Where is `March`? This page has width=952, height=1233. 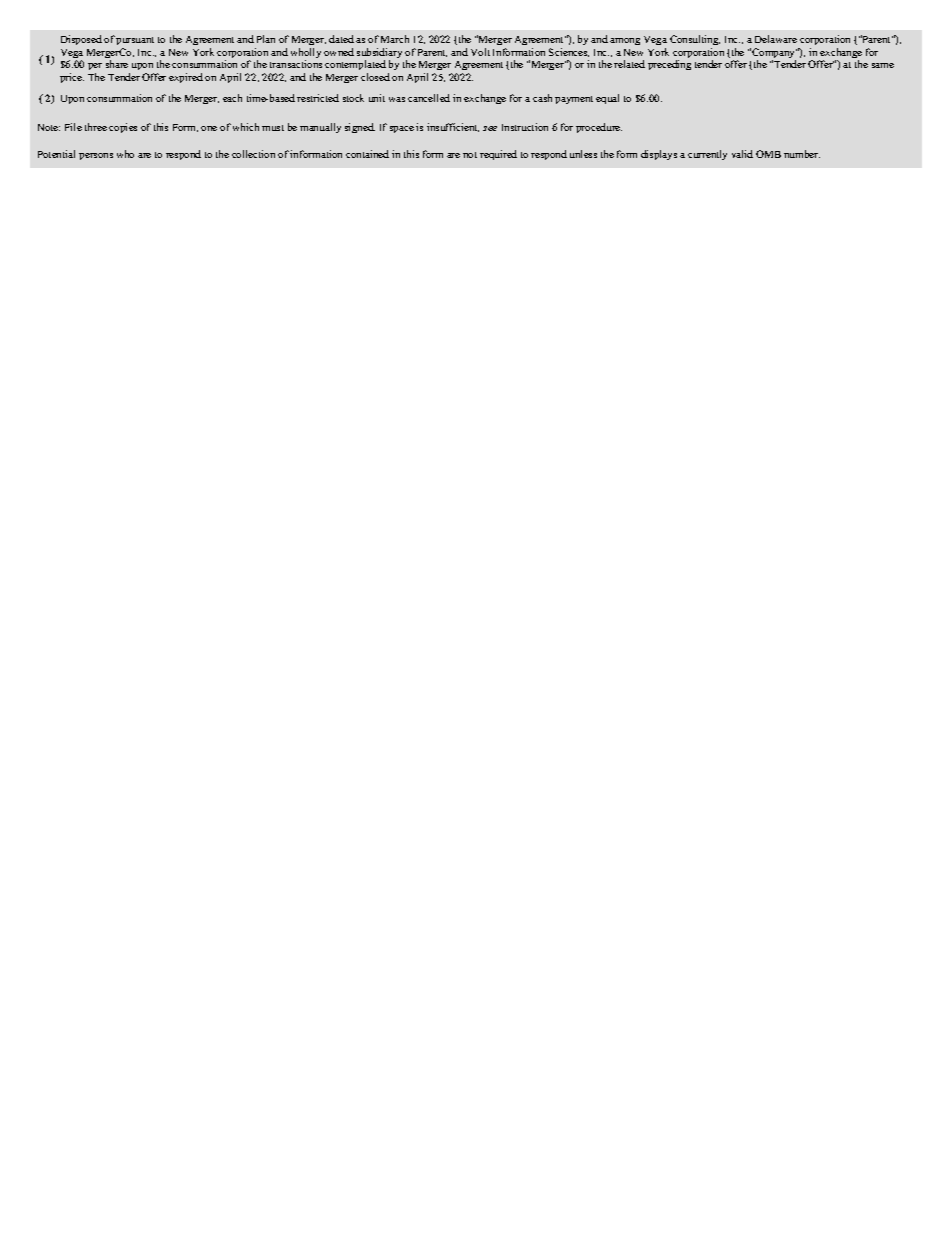 March is located at coordinates (395, 39).
